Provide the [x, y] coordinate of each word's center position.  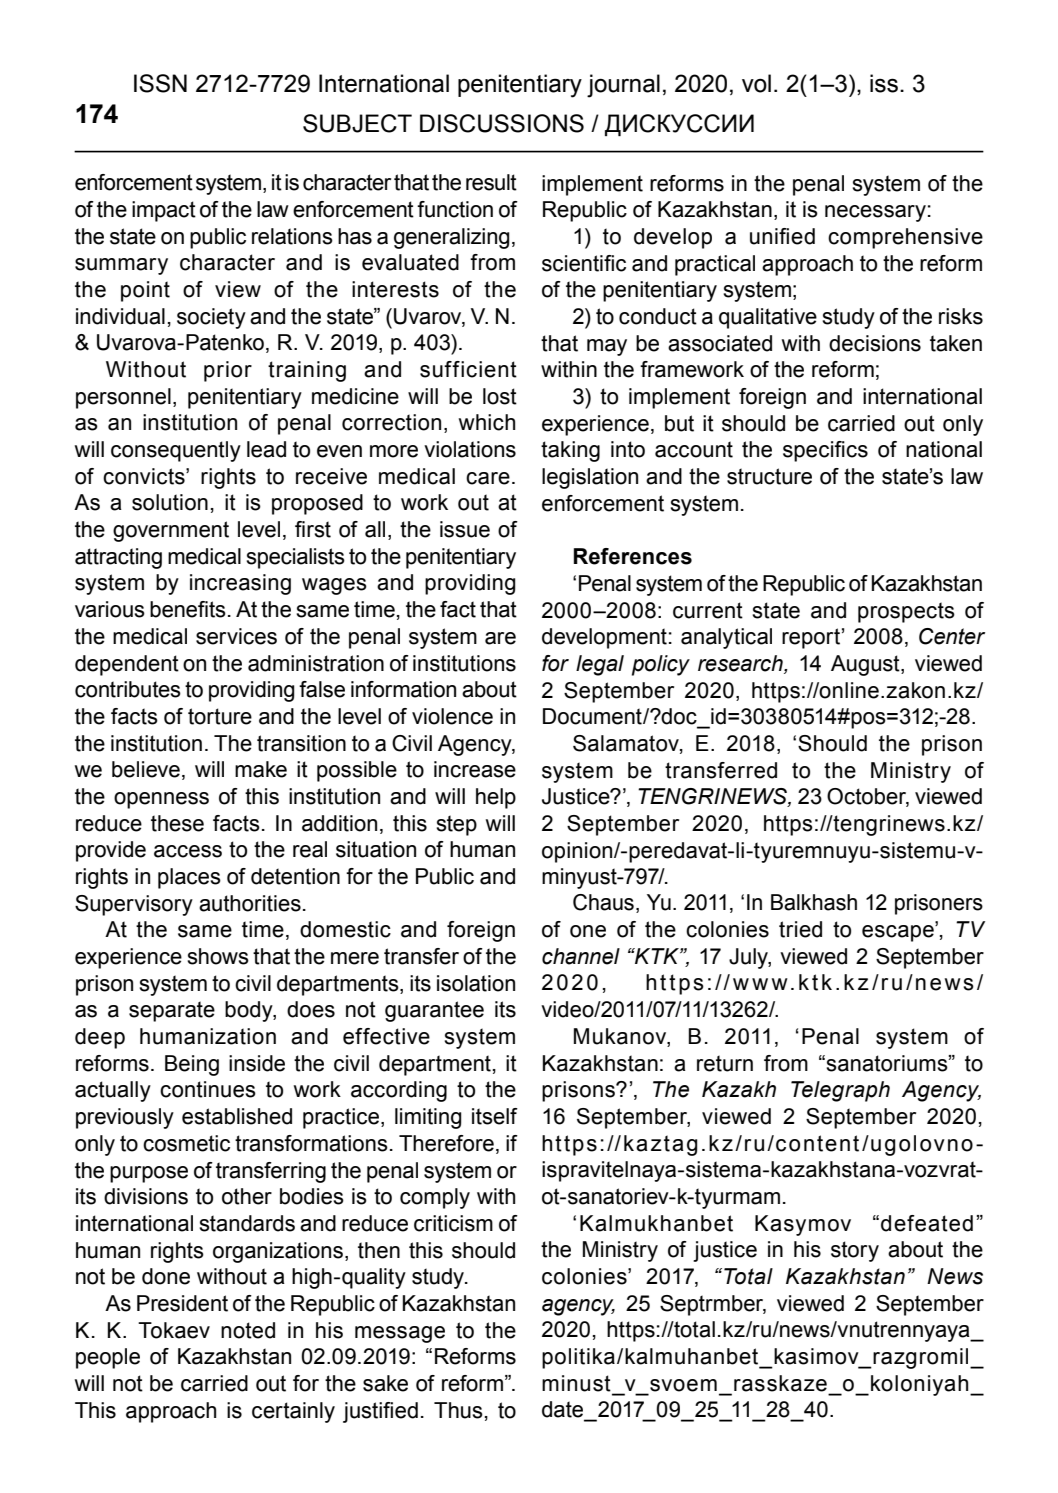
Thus [458, 1410]
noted [248, 1330]
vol [756, 83]
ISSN [160, 83]
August [866, 665]
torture [220, 716]
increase [475, 769]
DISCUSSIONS [502, 123]
